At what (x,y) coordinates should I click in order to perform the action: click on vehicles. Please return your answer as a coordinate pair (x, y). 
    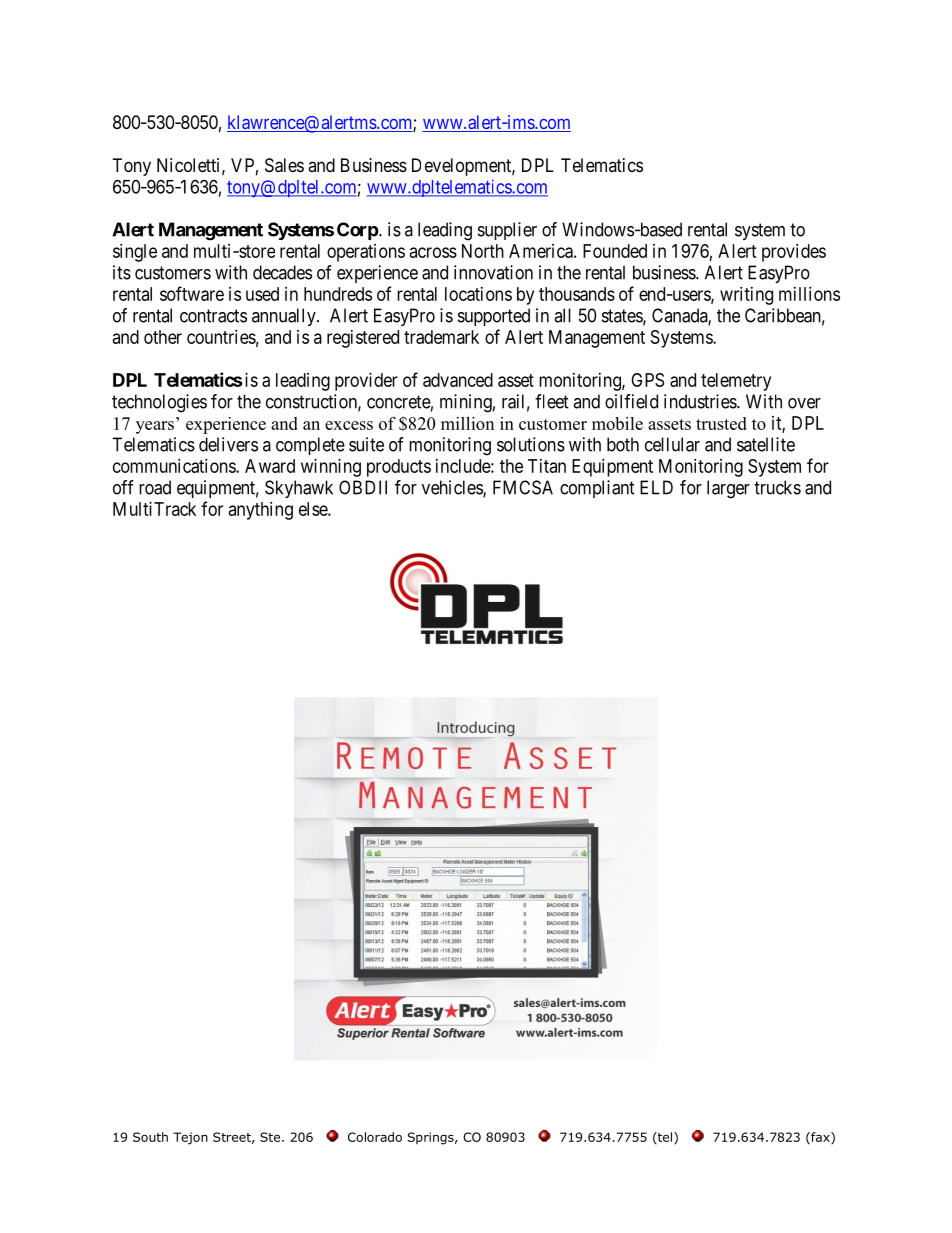
    Looking at the image, I should click on (453, 488).
